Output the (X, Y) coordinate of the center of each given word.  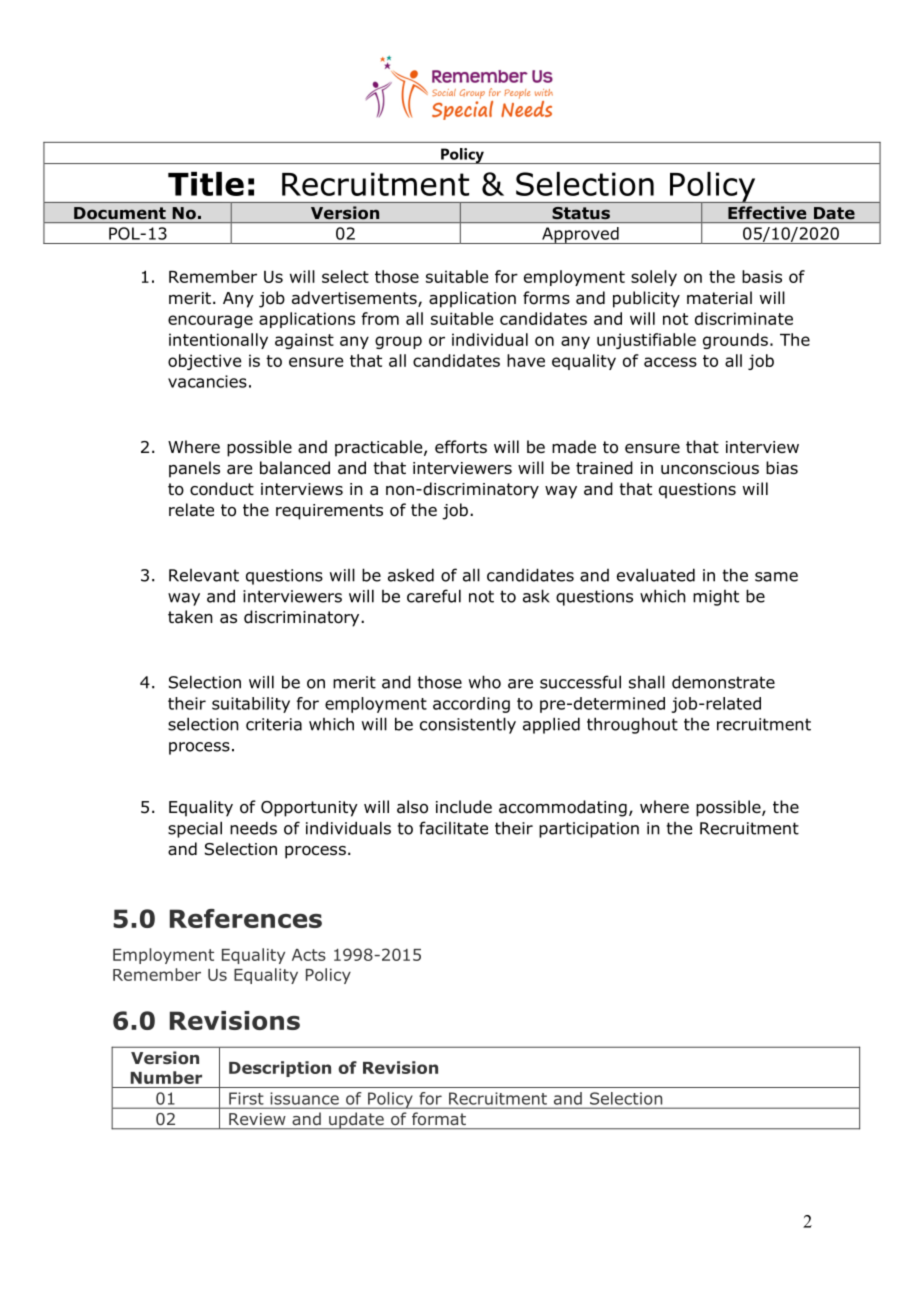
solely (654, 278)
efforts (461, 447)
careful (434, 596)
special (195, 829)
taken (190, 617)
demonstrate (723, 682)
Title (206, 184)
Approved (580, 235)
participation (589, 830)
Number (166, 1077)
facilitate (453, 828)
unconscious (710, 468)
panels (194, 469)
